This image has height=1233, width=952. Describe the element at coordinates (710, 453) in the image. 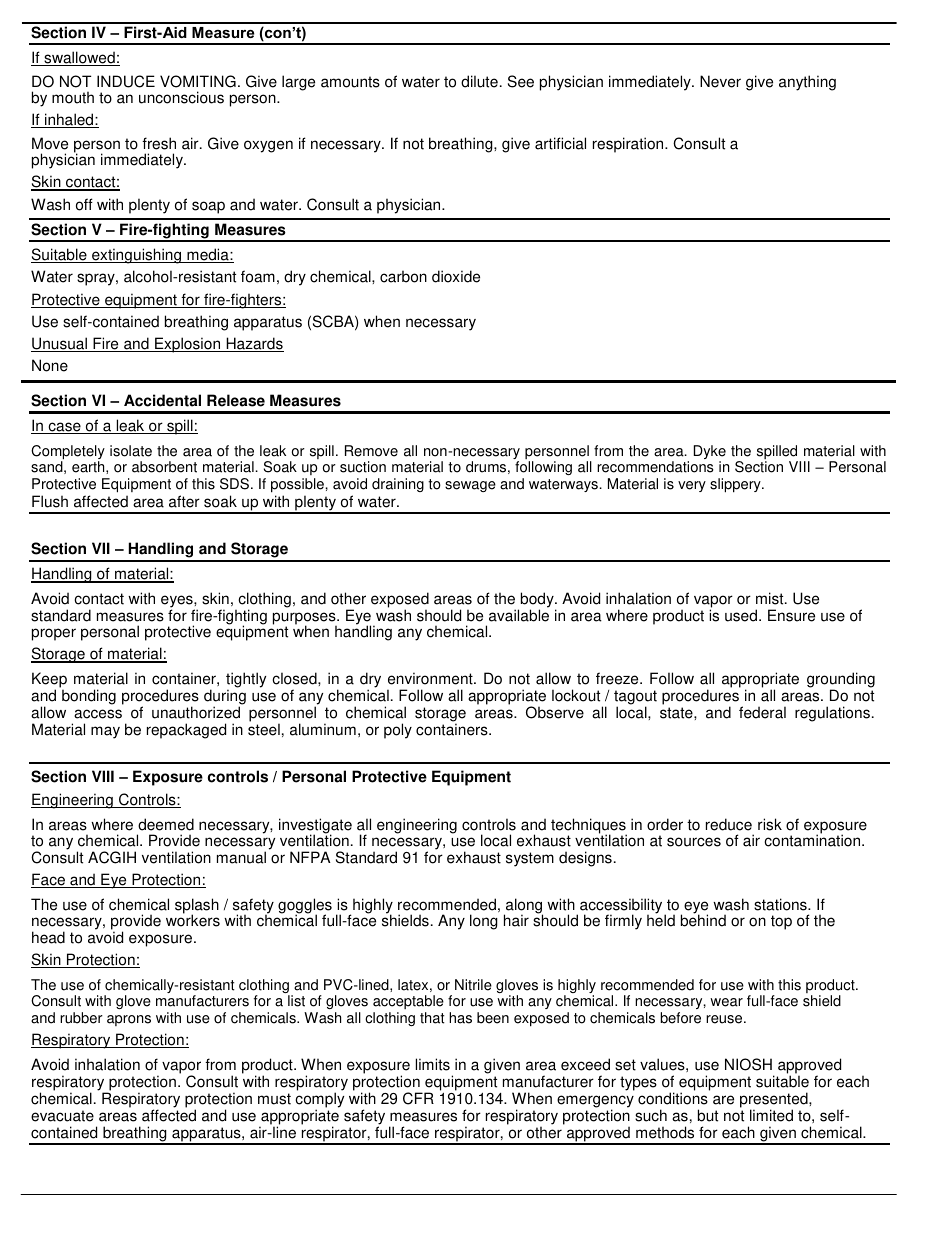

I see `Dyke` at that location.
